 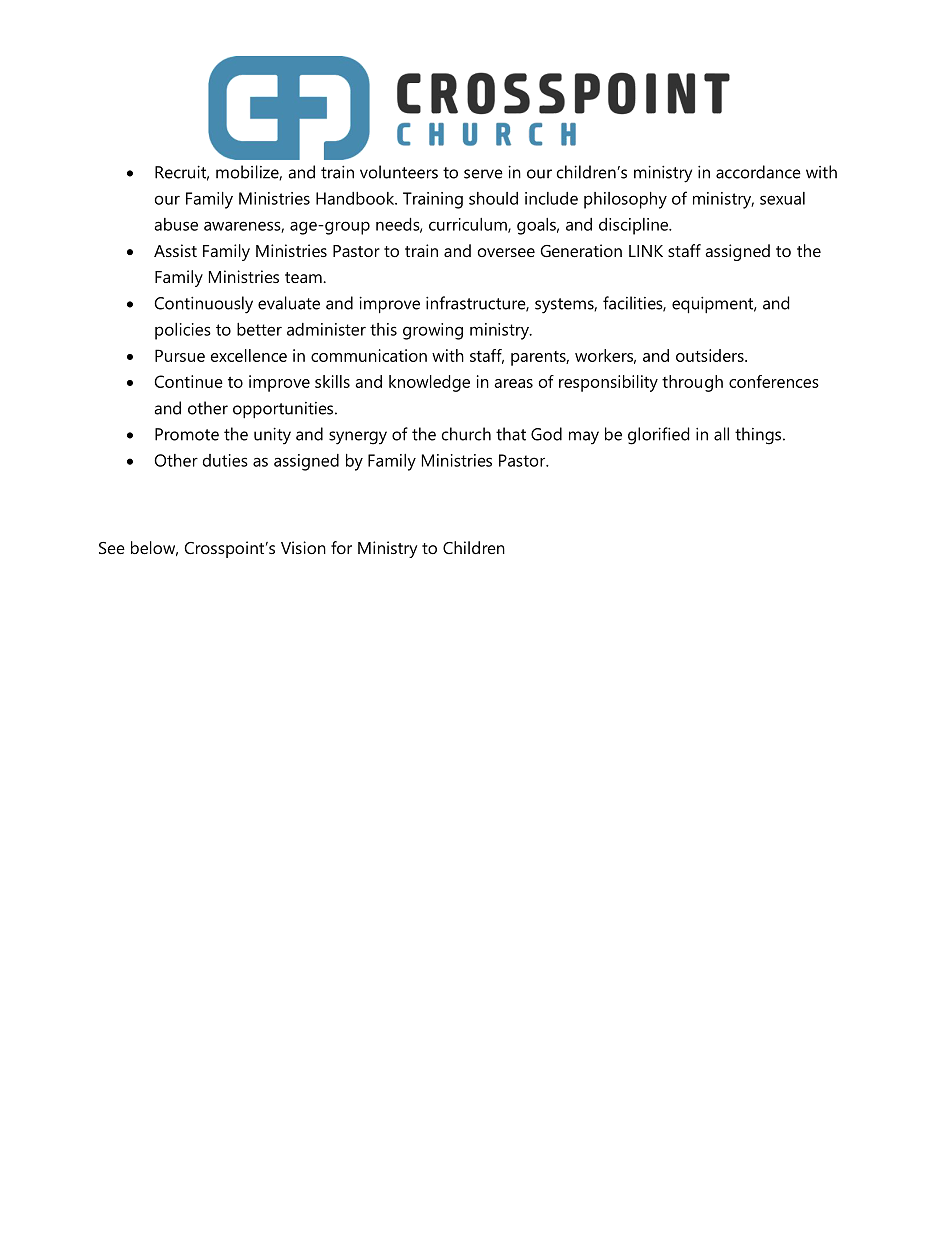 I want to click on serve, so click(x=483, y=174).
